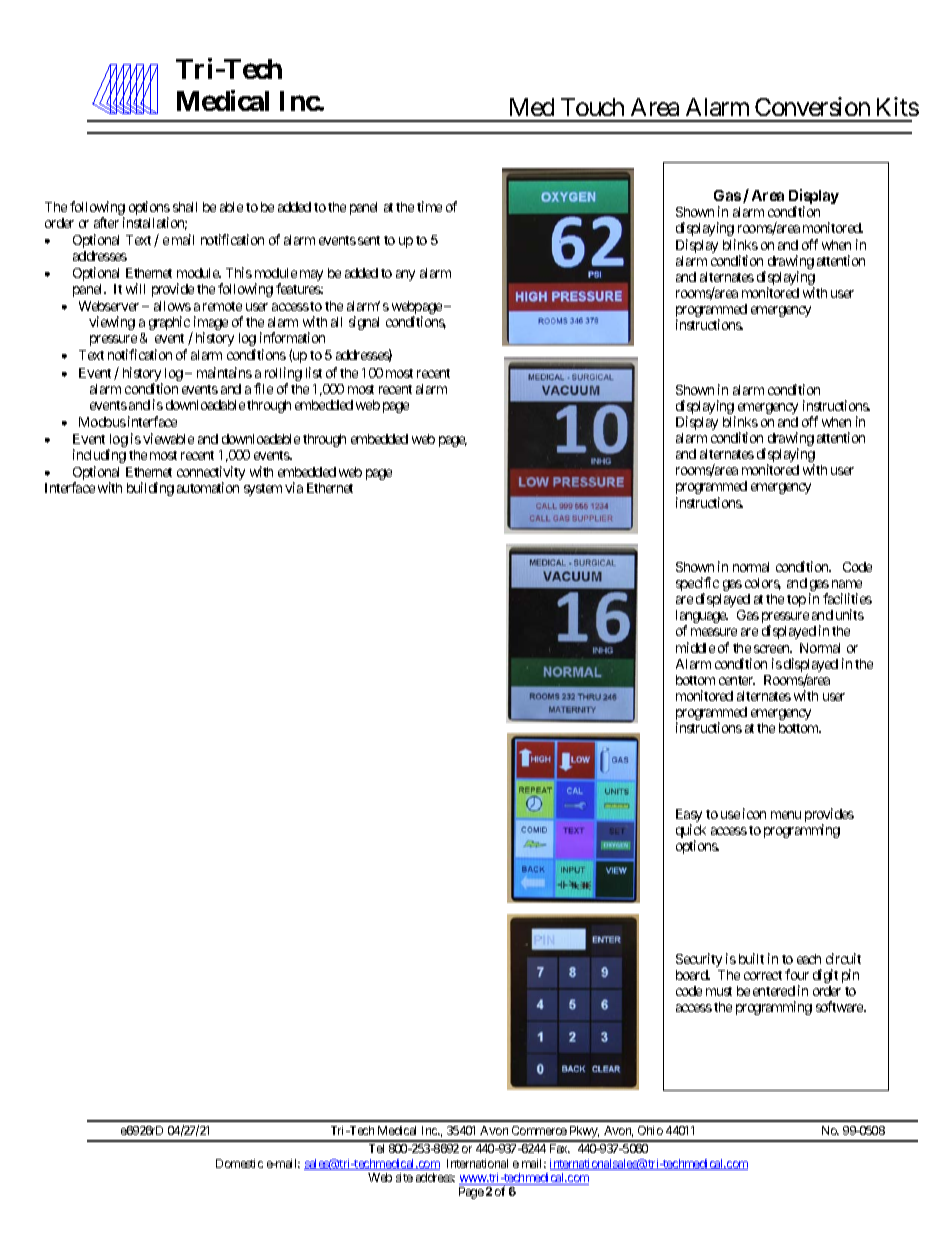 This document has height=1233, width=952. Describe the element at coordinates (702, 618) in the document. I see `language` at that location.
